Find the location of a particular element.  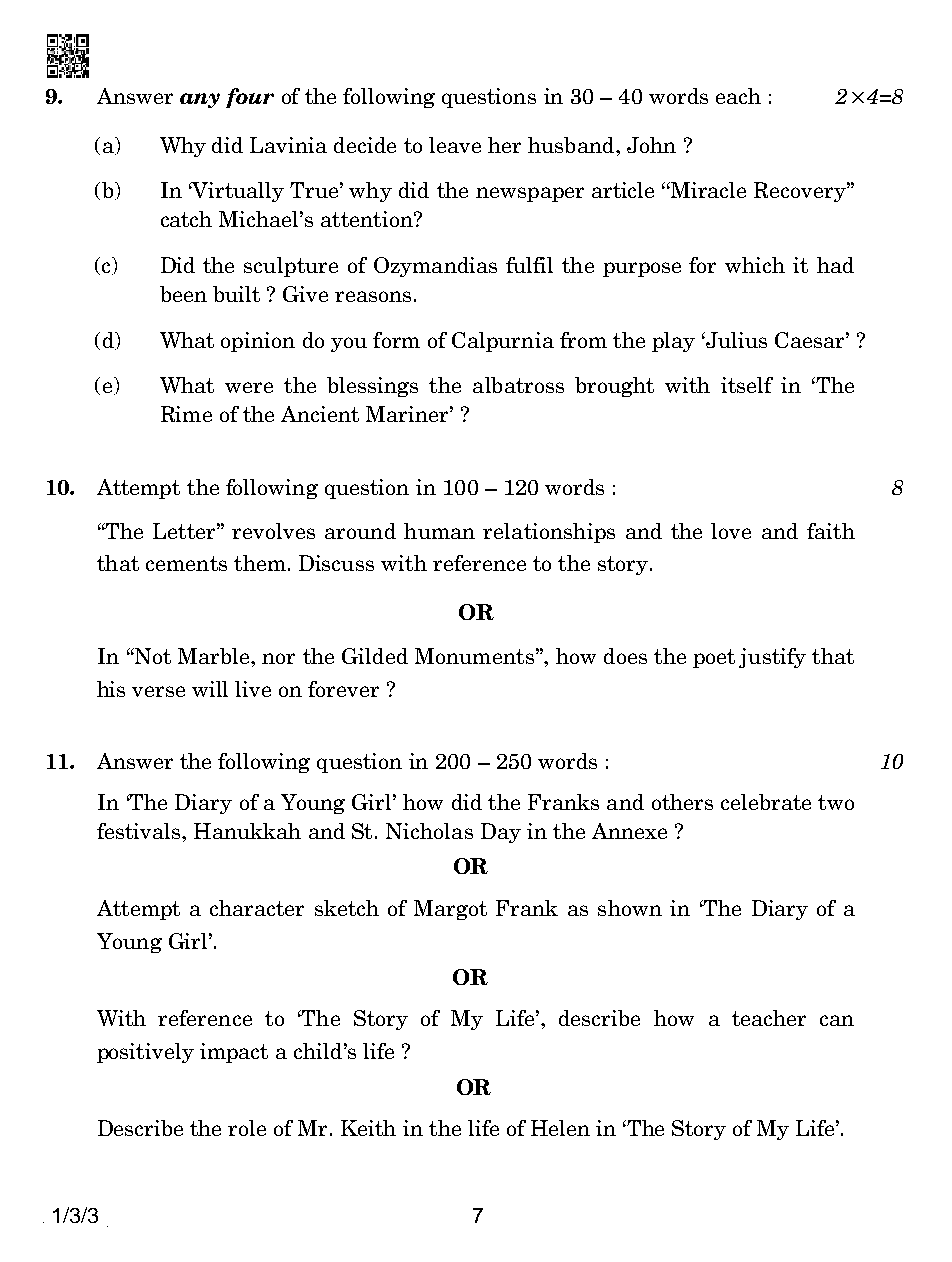

four is located at coordinates (250, 98).
